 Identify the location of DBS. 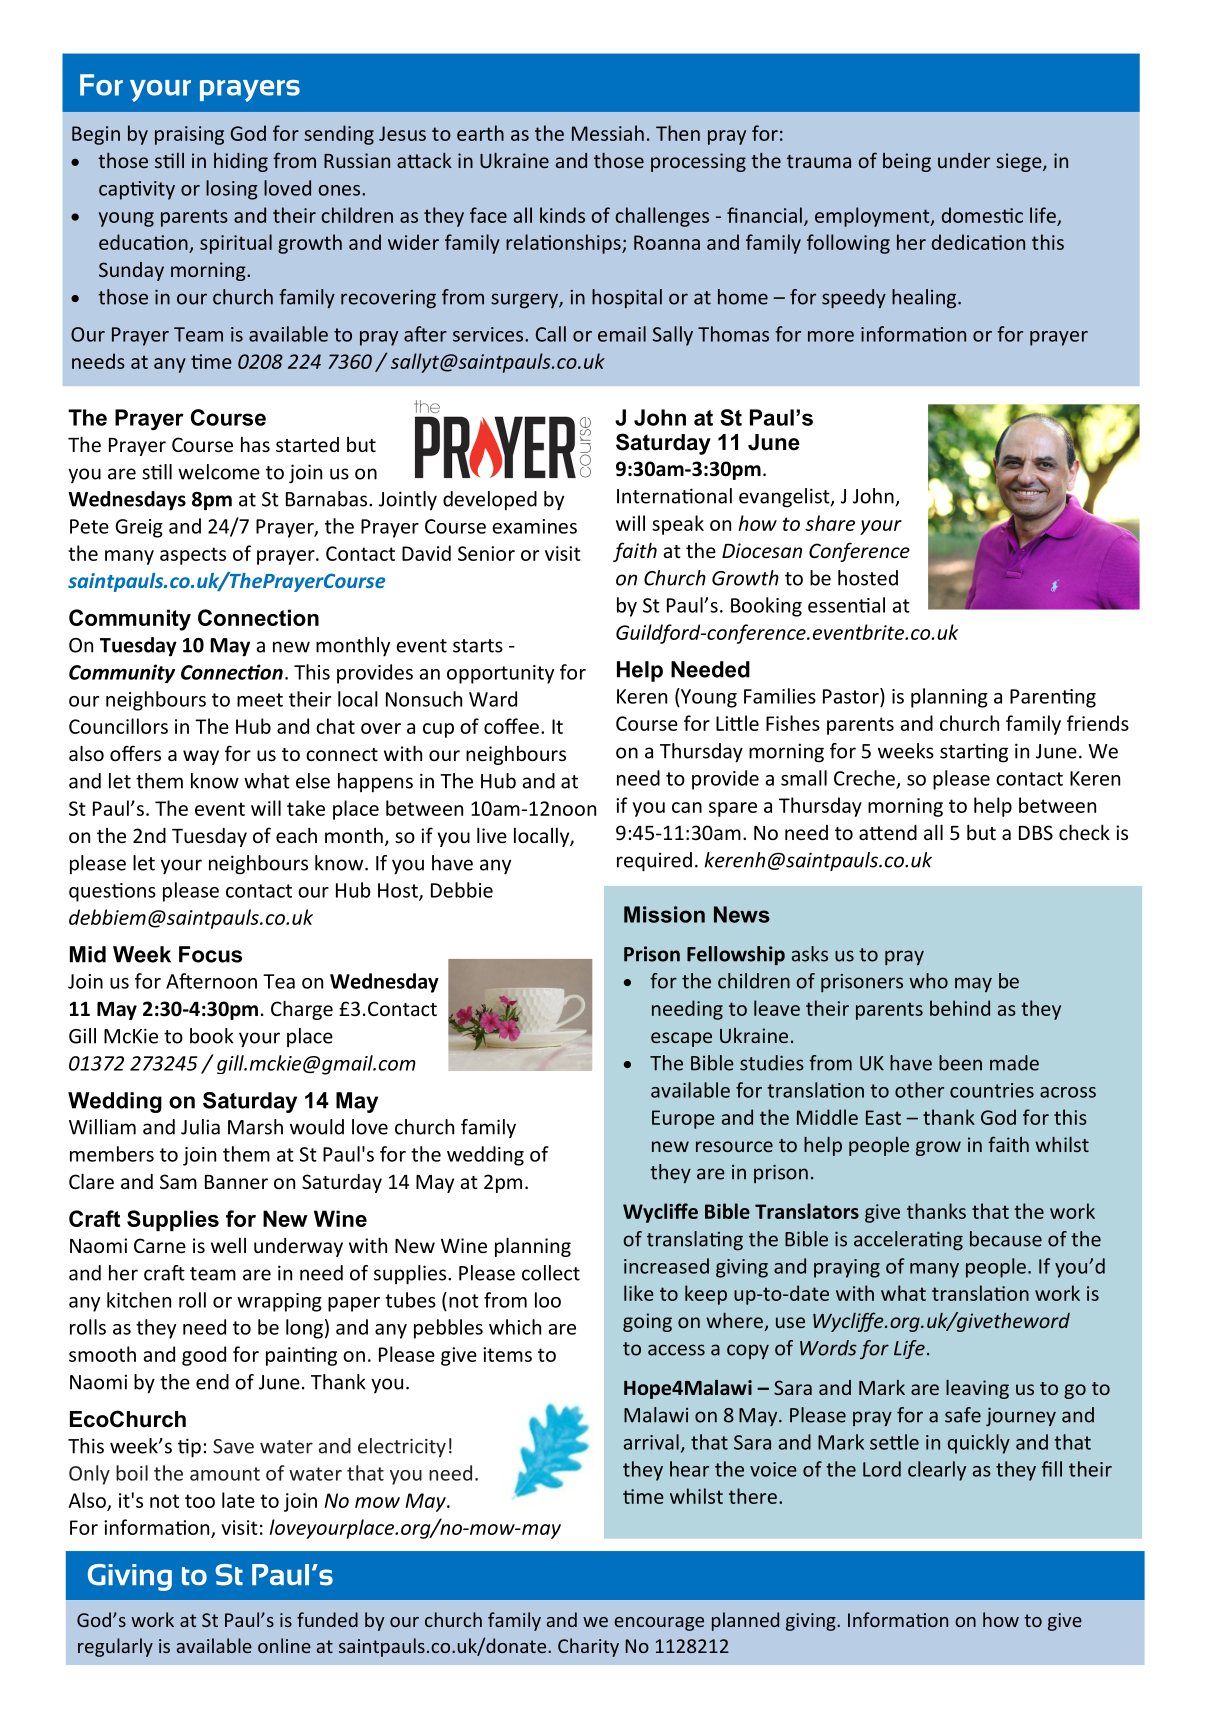
(1036, 832).
